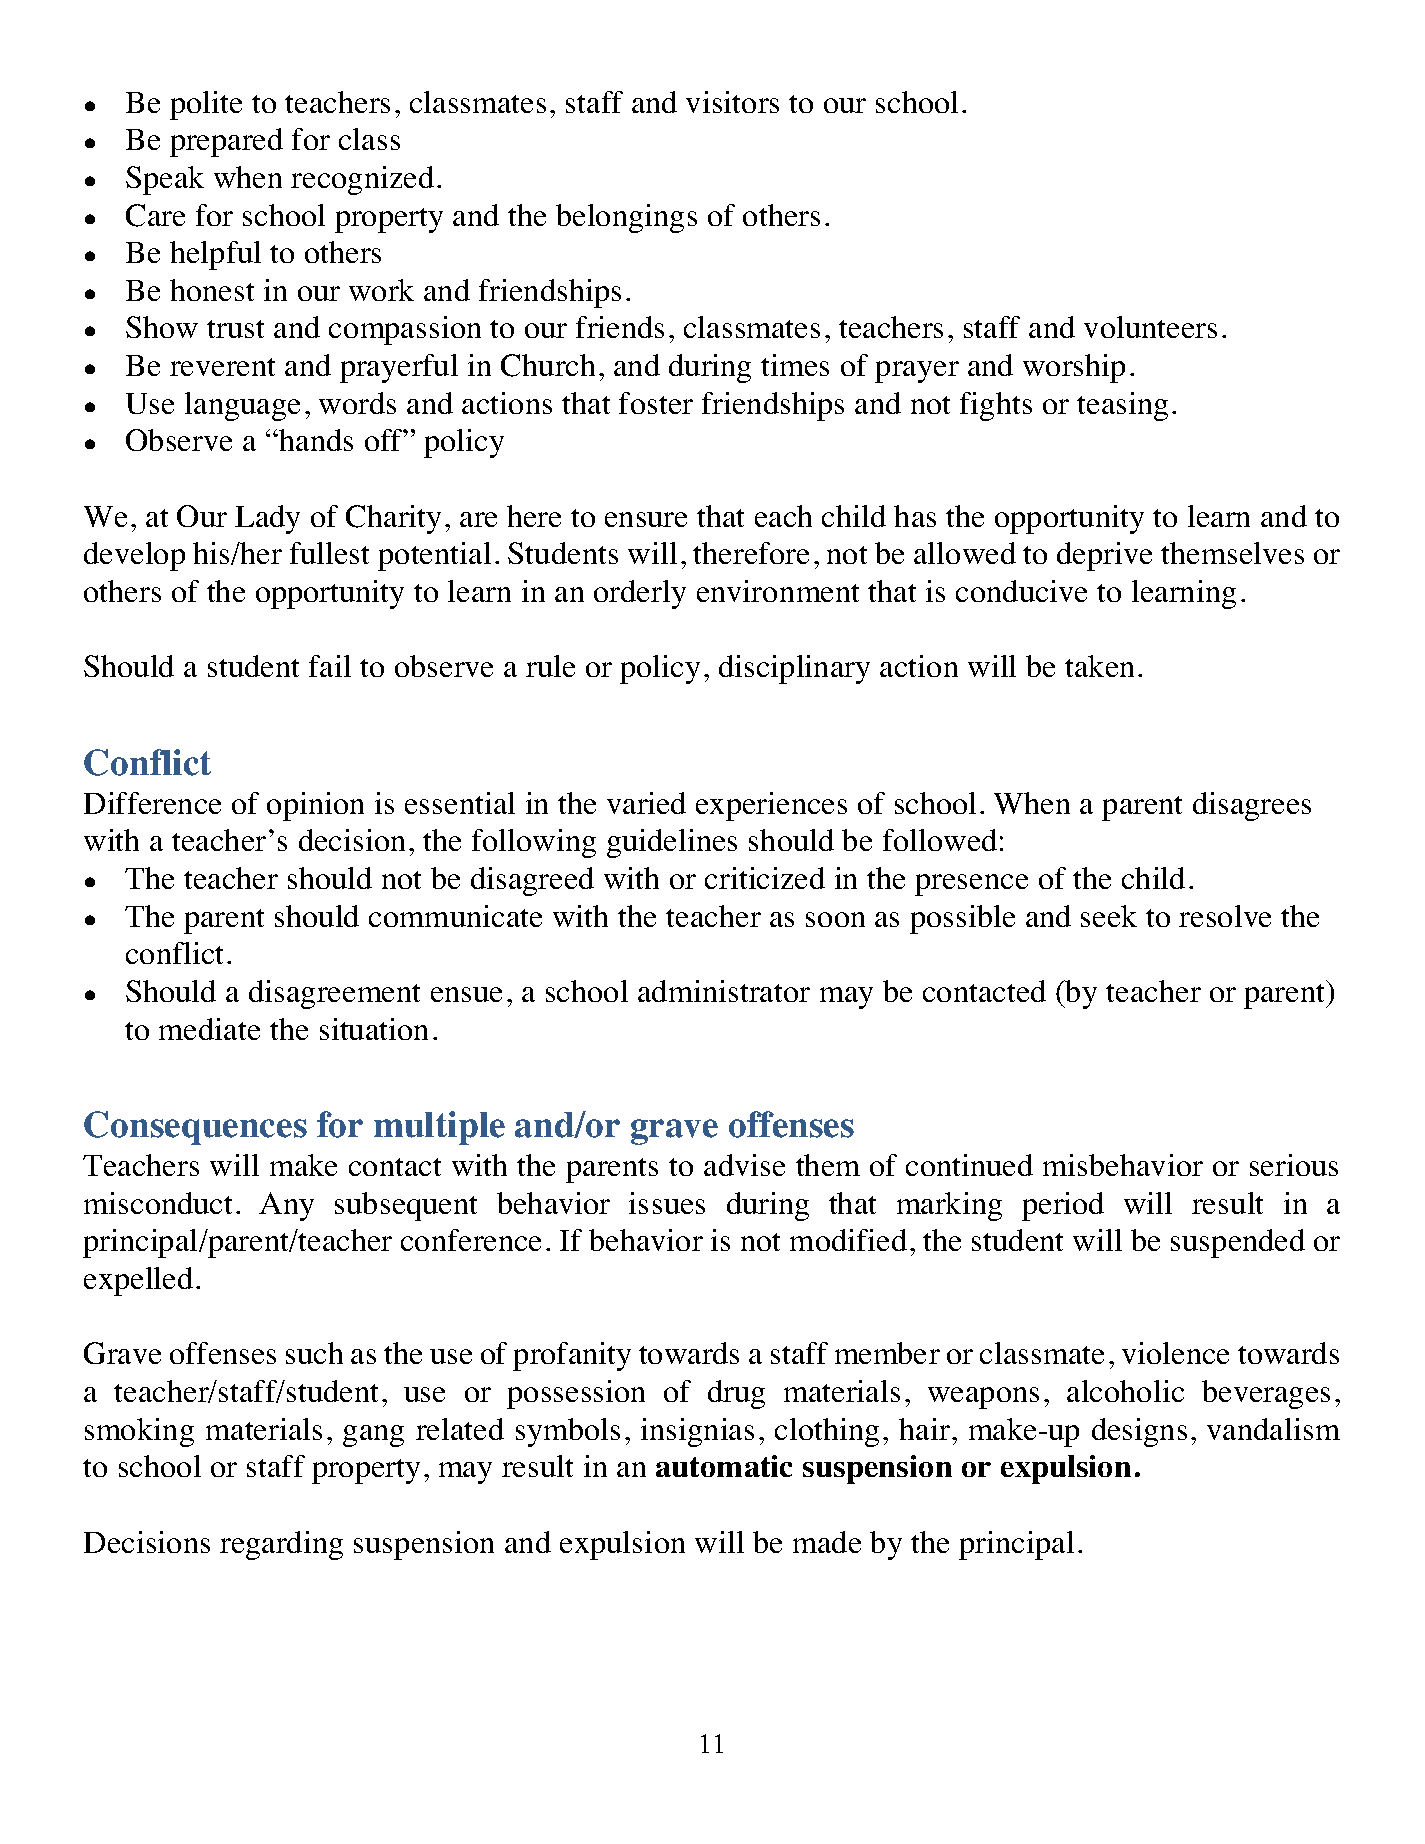 The image size is (1425, 1844). What do you see at coordinates (732, 102) in the page?
I see `visitors` at bounding box center [732, 102].
